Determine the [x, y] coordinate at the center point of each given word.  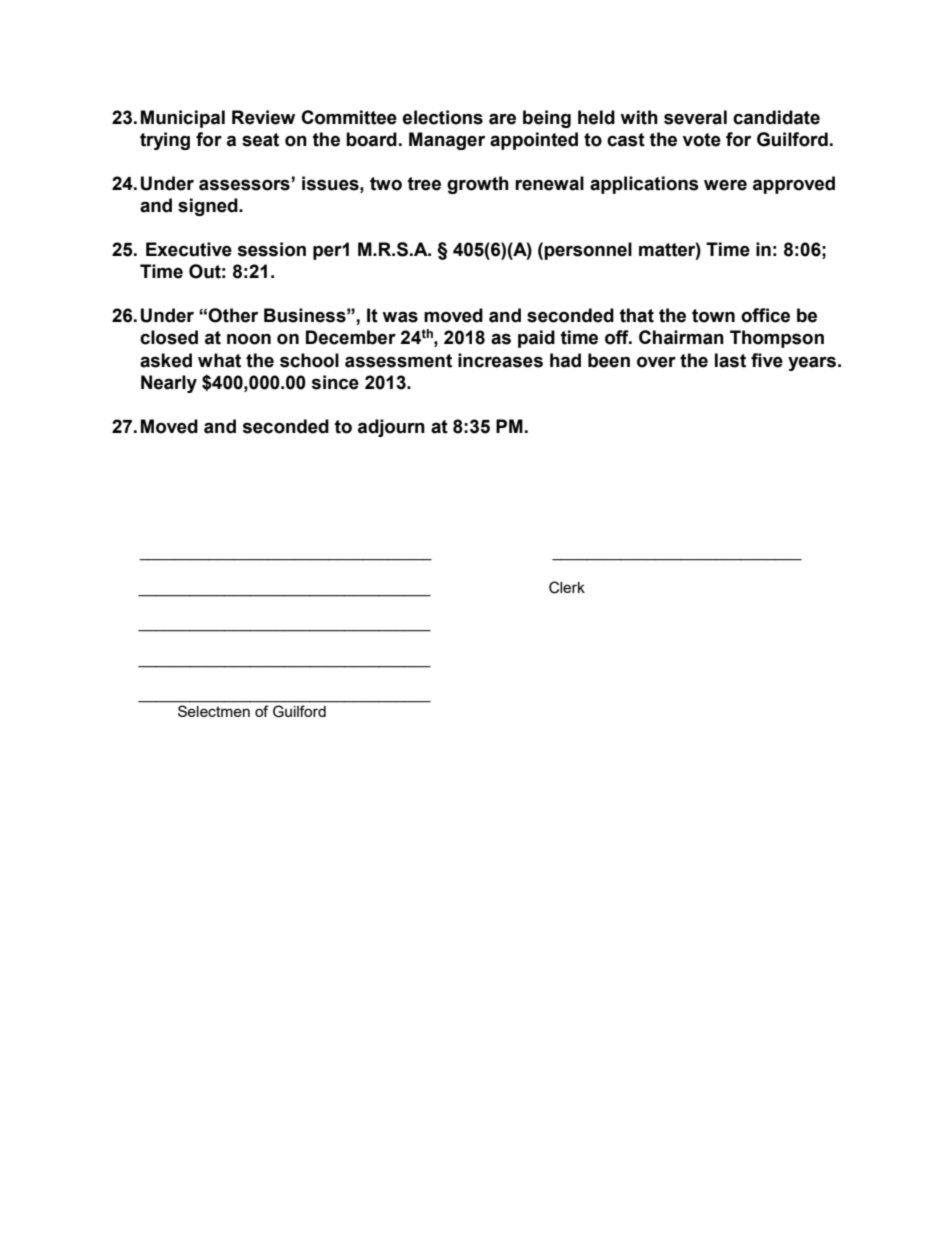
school [309, 360]
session [271, 249]
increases [500, 360]
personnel [588, 251]
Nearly [169, 384]
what [219, 360]
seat [260, 140]
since [335, 382]
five [767, 360]
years [812, 363]
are [502, 119]
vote [702, 140]
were [725, 185]
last [730, 360]
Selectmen [214, 711]
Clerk [567, 587]
